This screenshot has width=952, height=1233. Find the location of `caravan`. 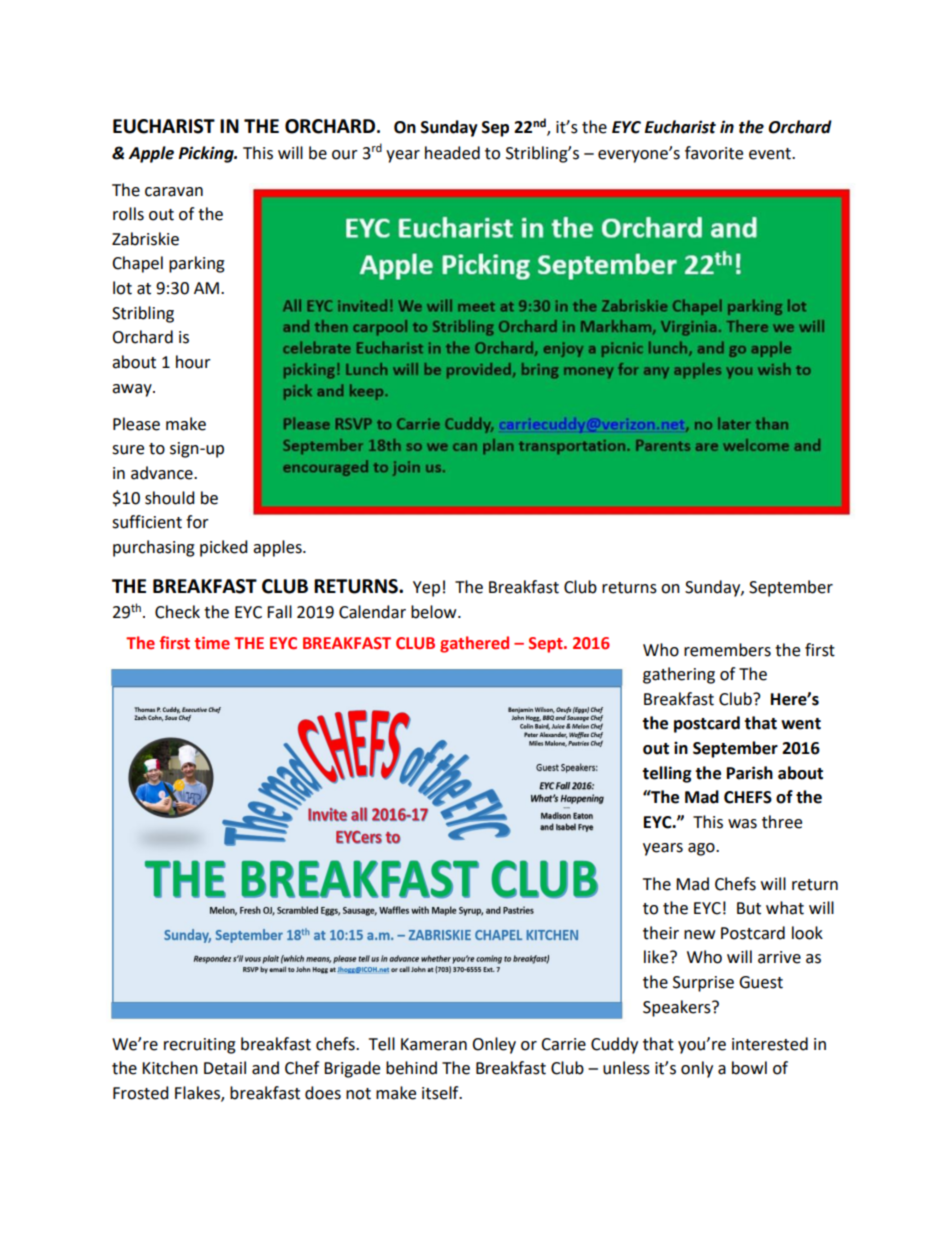

caravan is located at coordinates (174, 192).
